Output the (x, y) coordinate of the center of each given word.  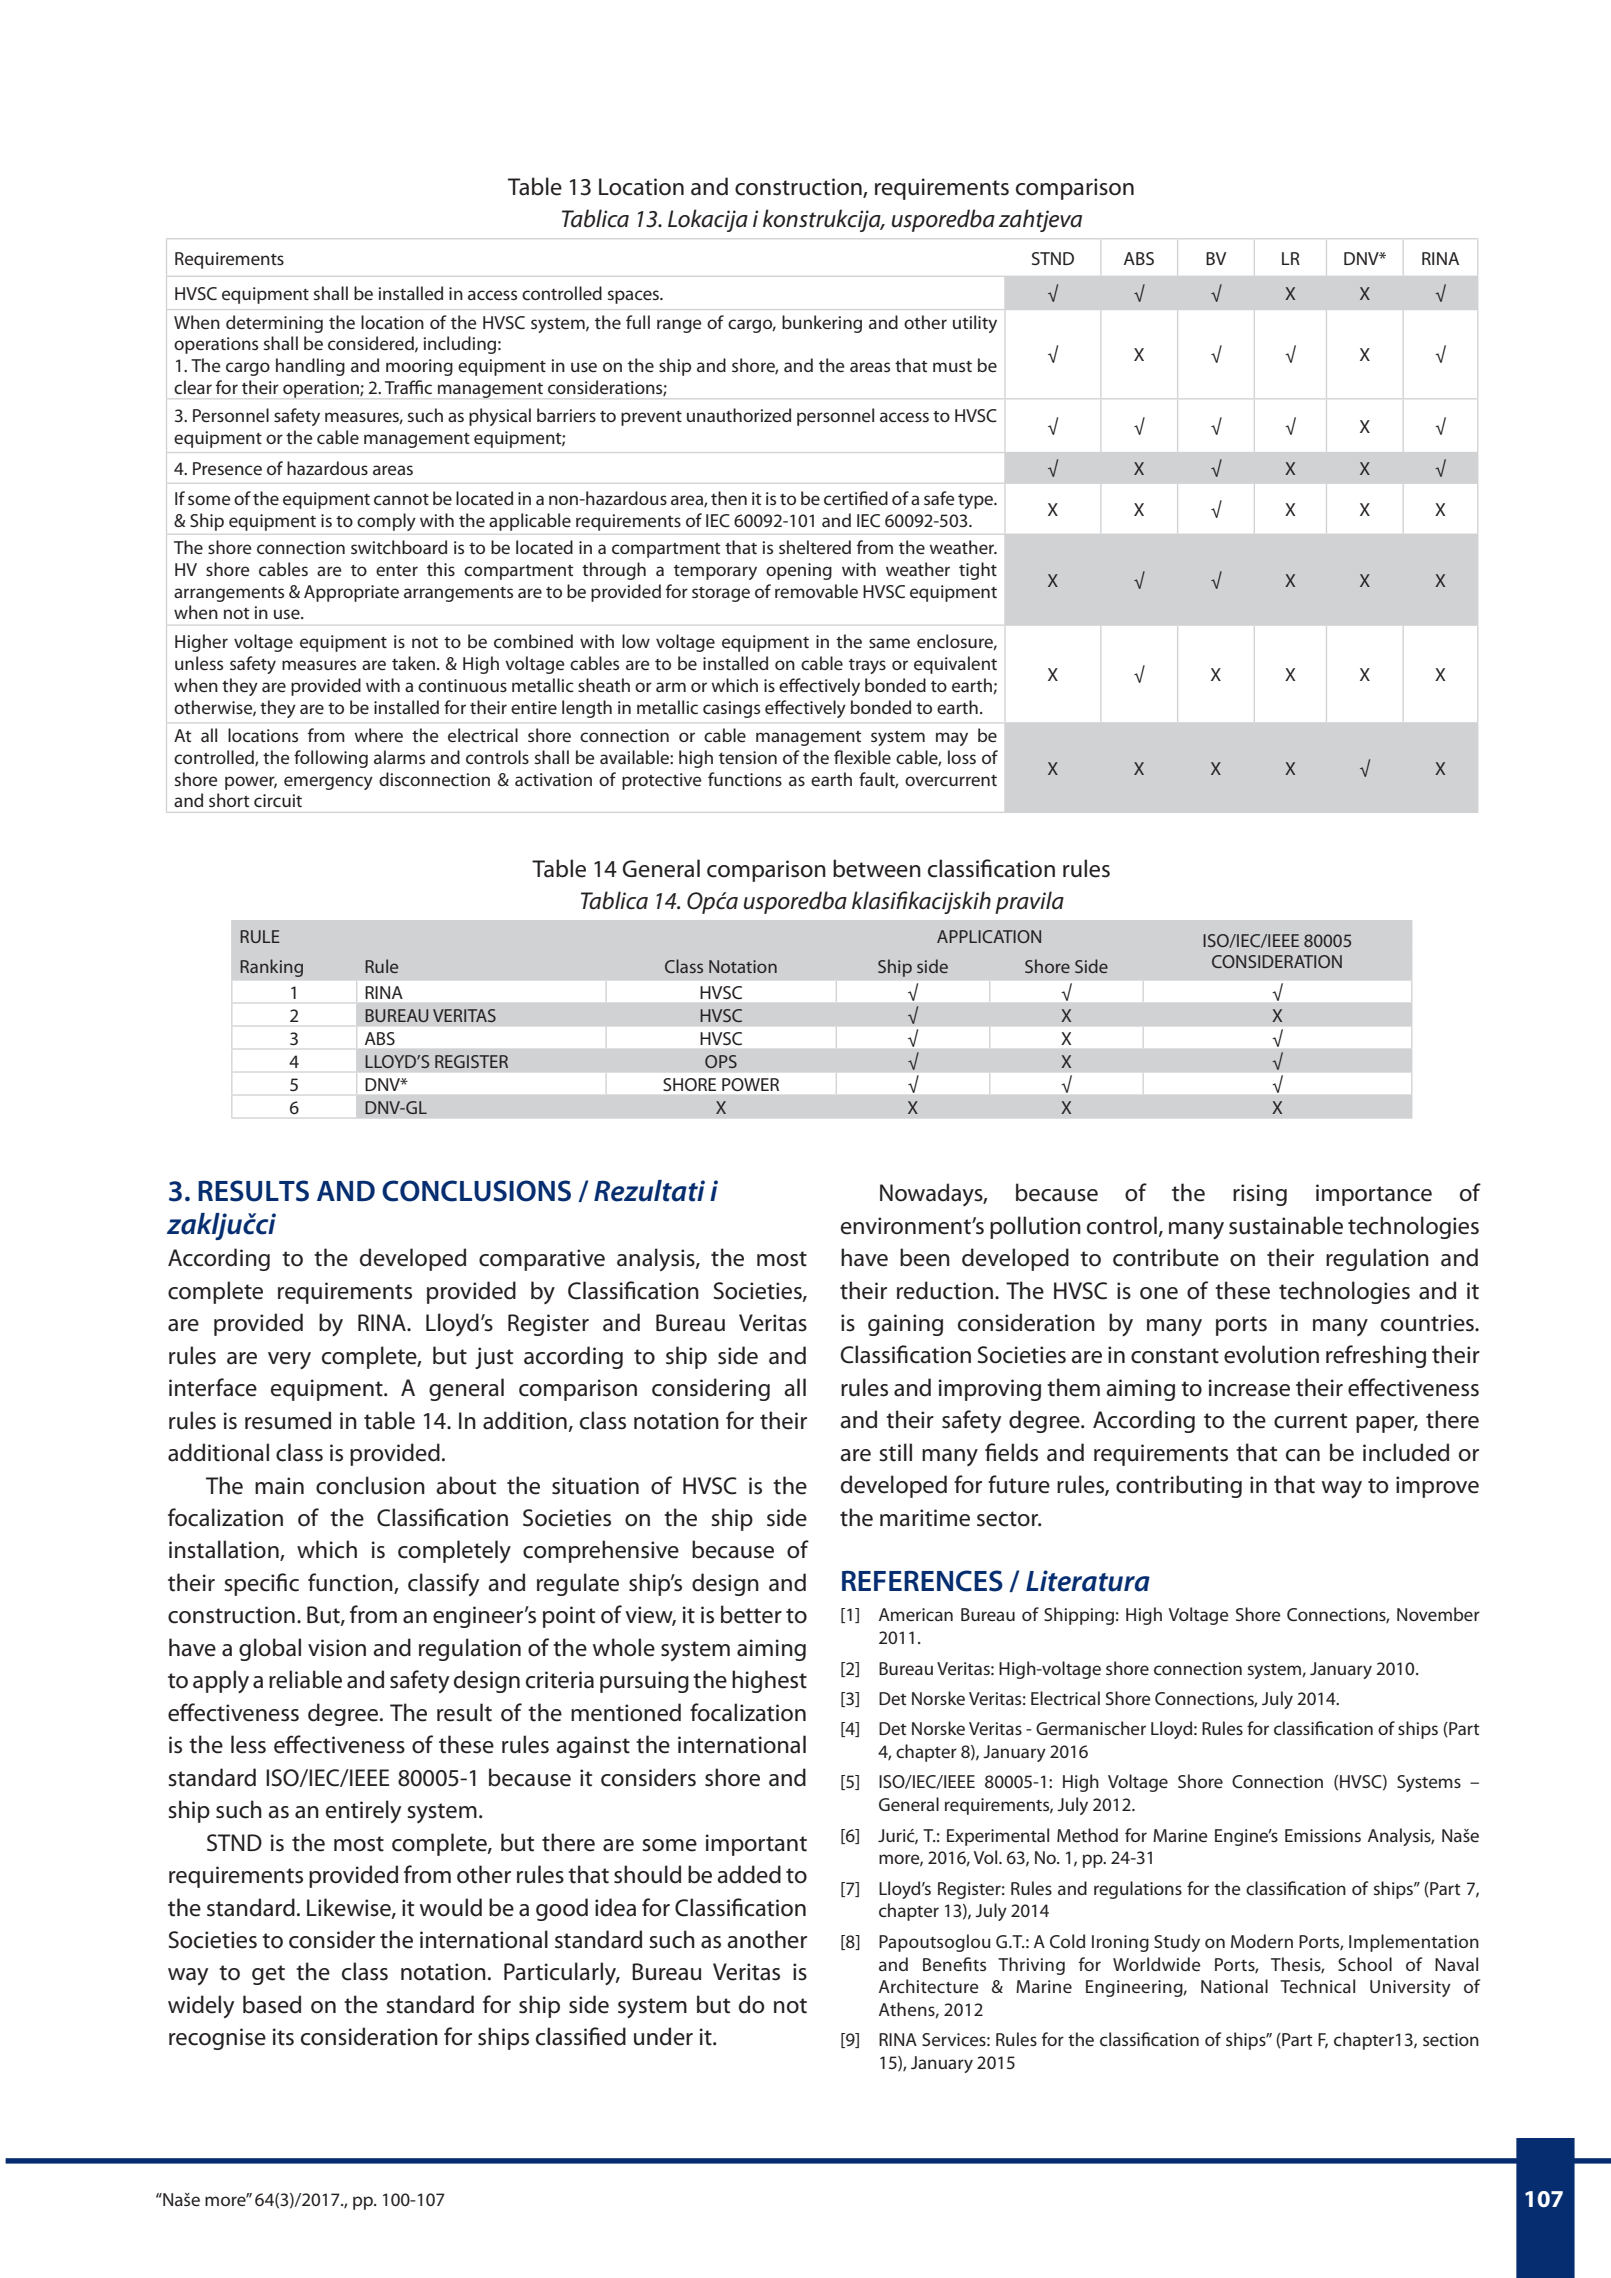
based (272, 2004)
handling (310, 367)
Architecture (929, 1986)
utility (975, 324)
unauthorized (739, 415)
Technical (1317, 1986)
